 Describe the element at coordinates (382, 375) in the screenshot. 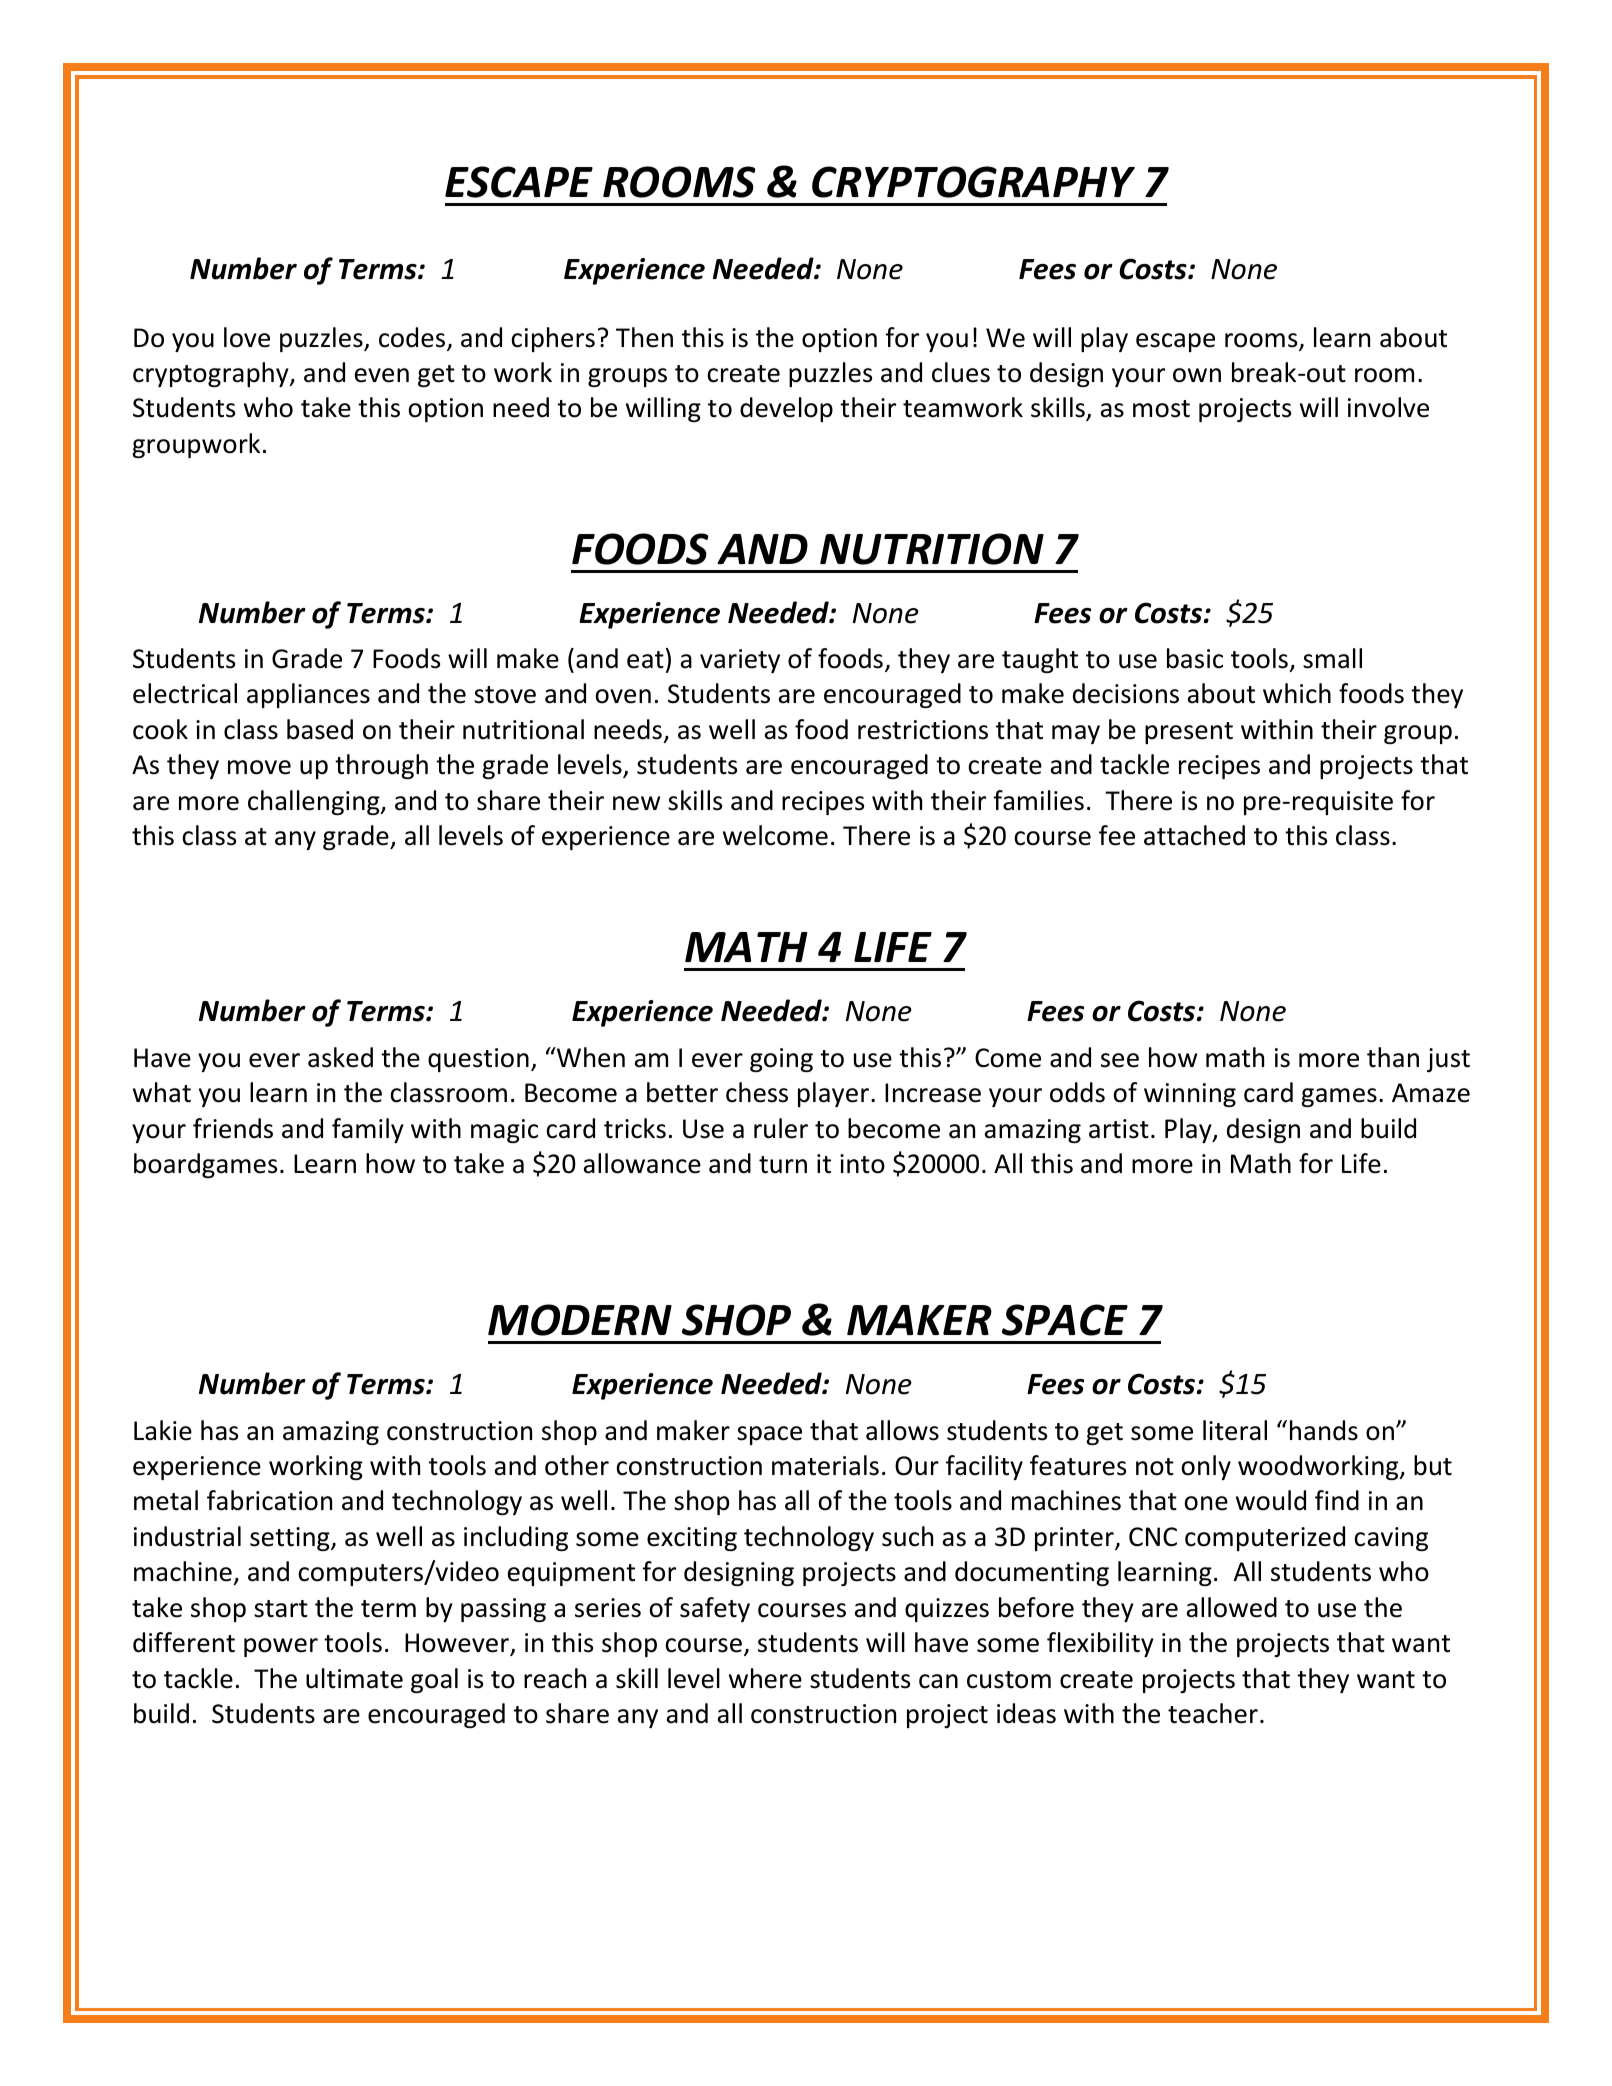

I see `even` at that location.
